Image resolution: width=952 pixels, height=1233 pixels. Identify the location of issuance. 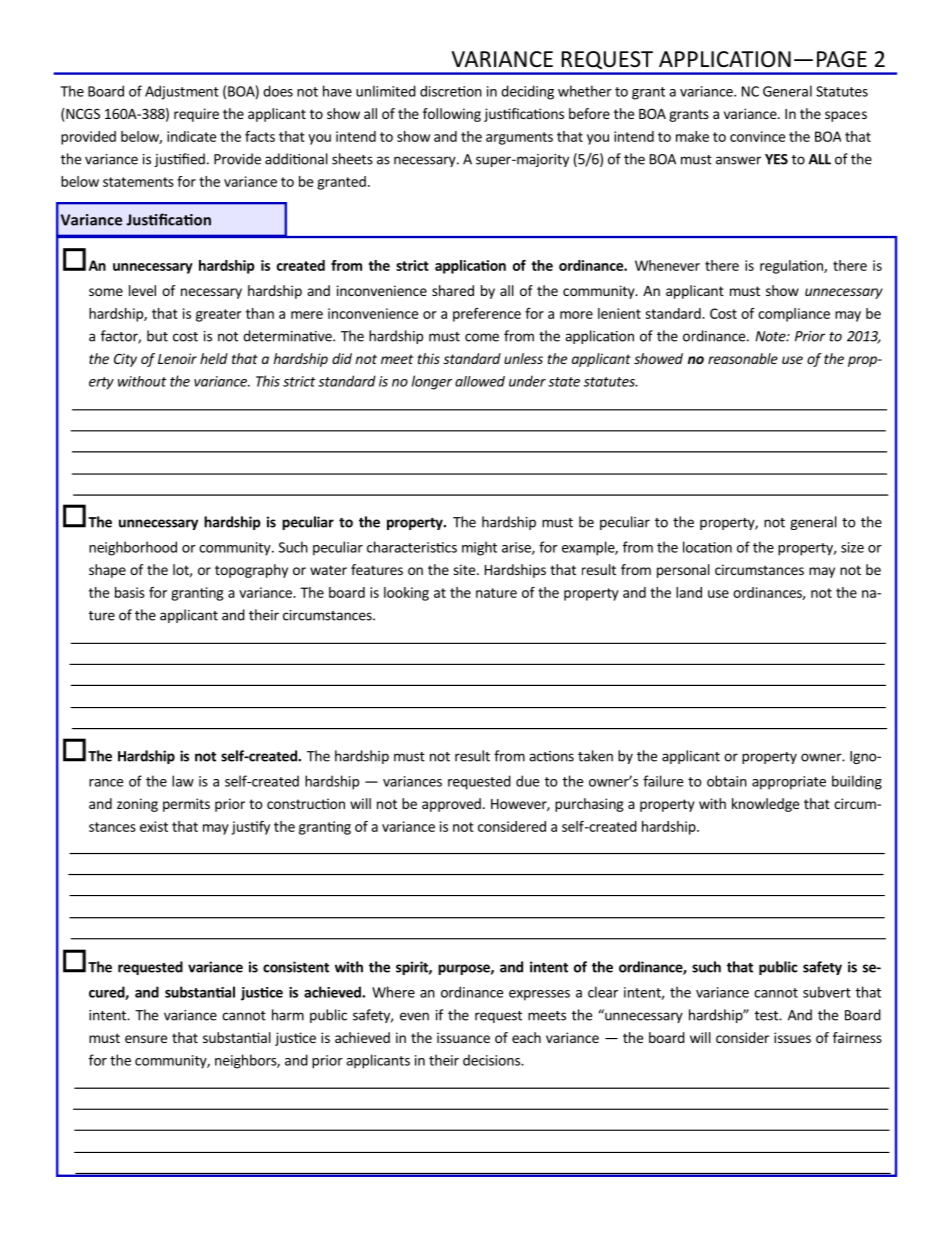
(463, 1037).
